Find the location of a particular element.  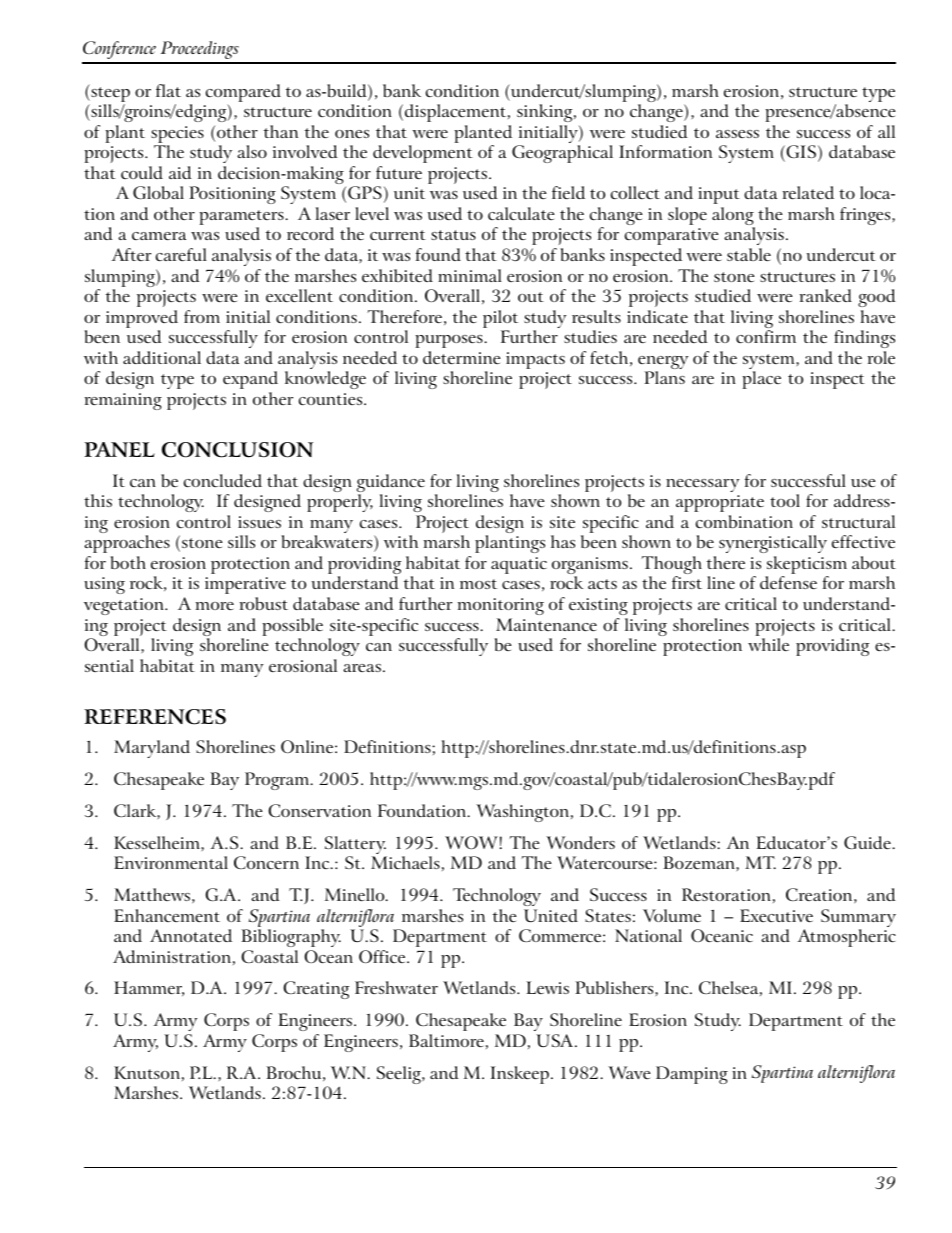

areas is located at coordinates (362, 668).
